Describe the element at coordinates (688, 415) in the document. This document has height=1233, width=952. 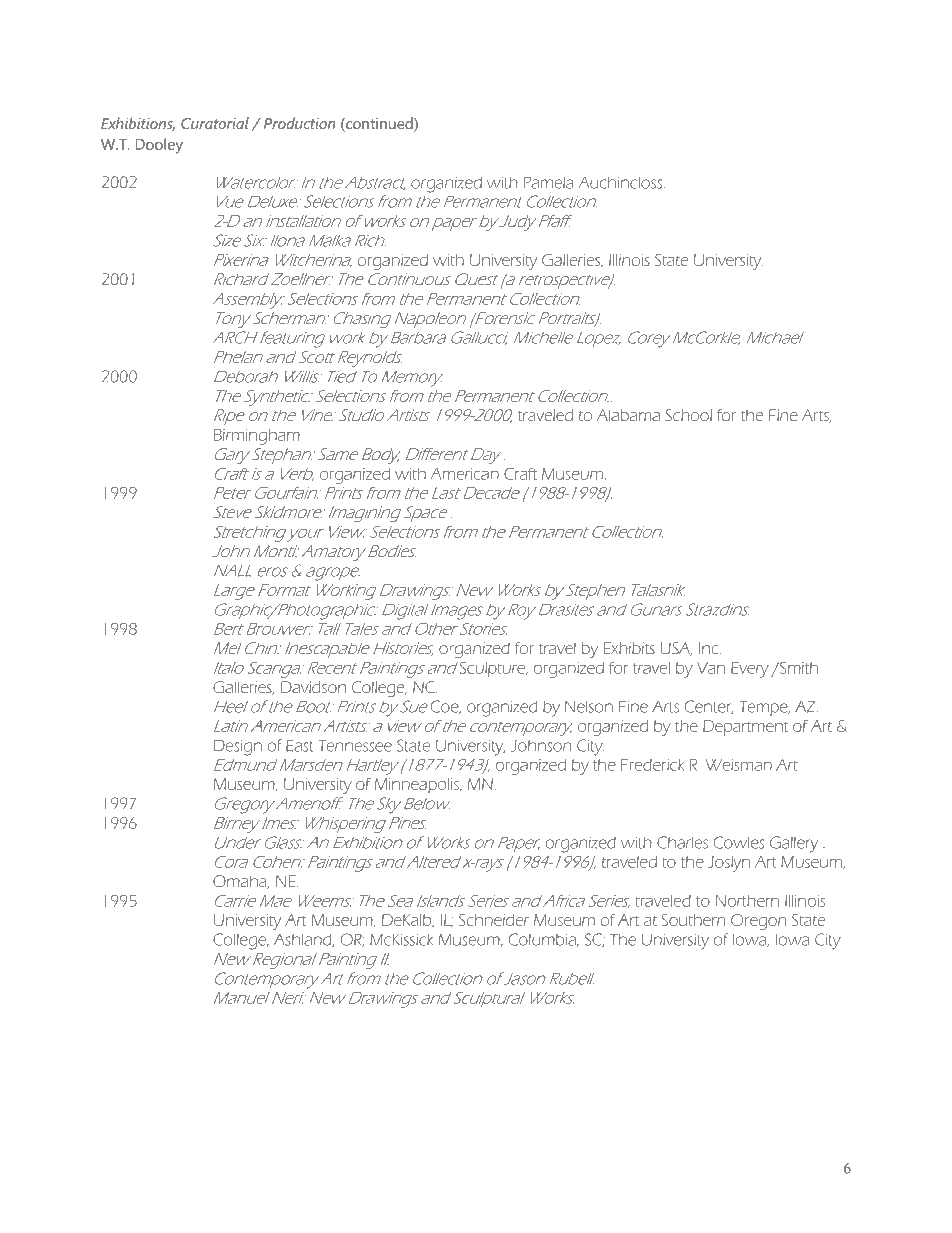
I see `School` at that location.
